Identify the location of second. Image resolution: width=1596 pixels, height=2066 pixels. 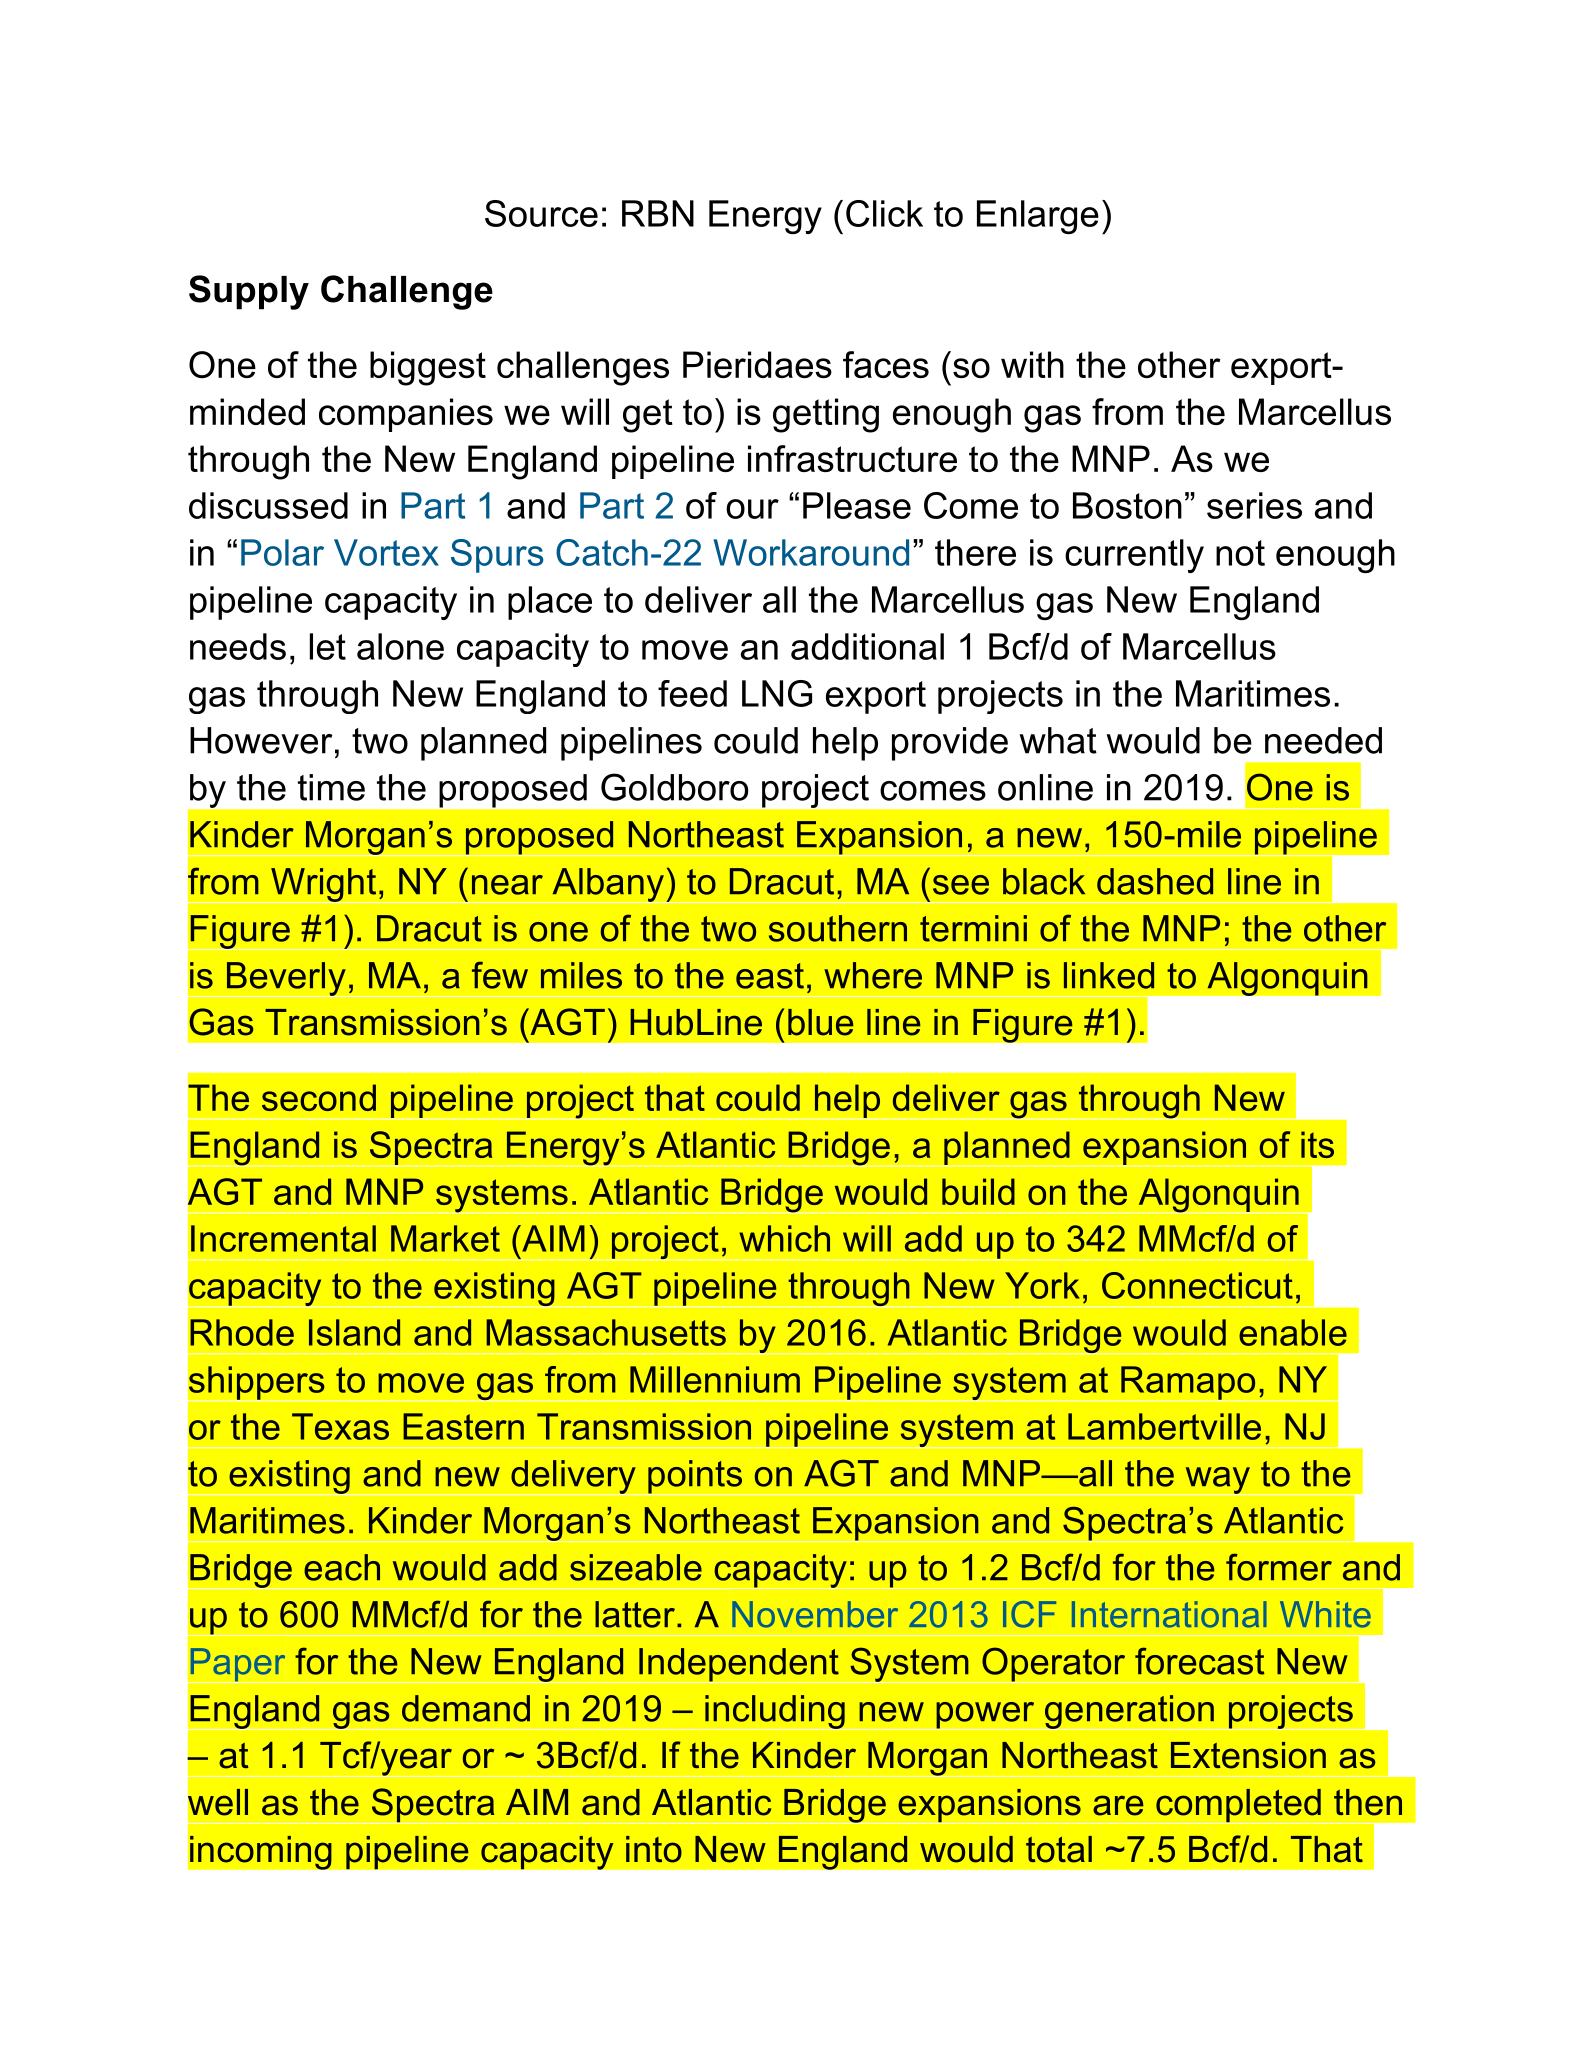
(319, 1097).
